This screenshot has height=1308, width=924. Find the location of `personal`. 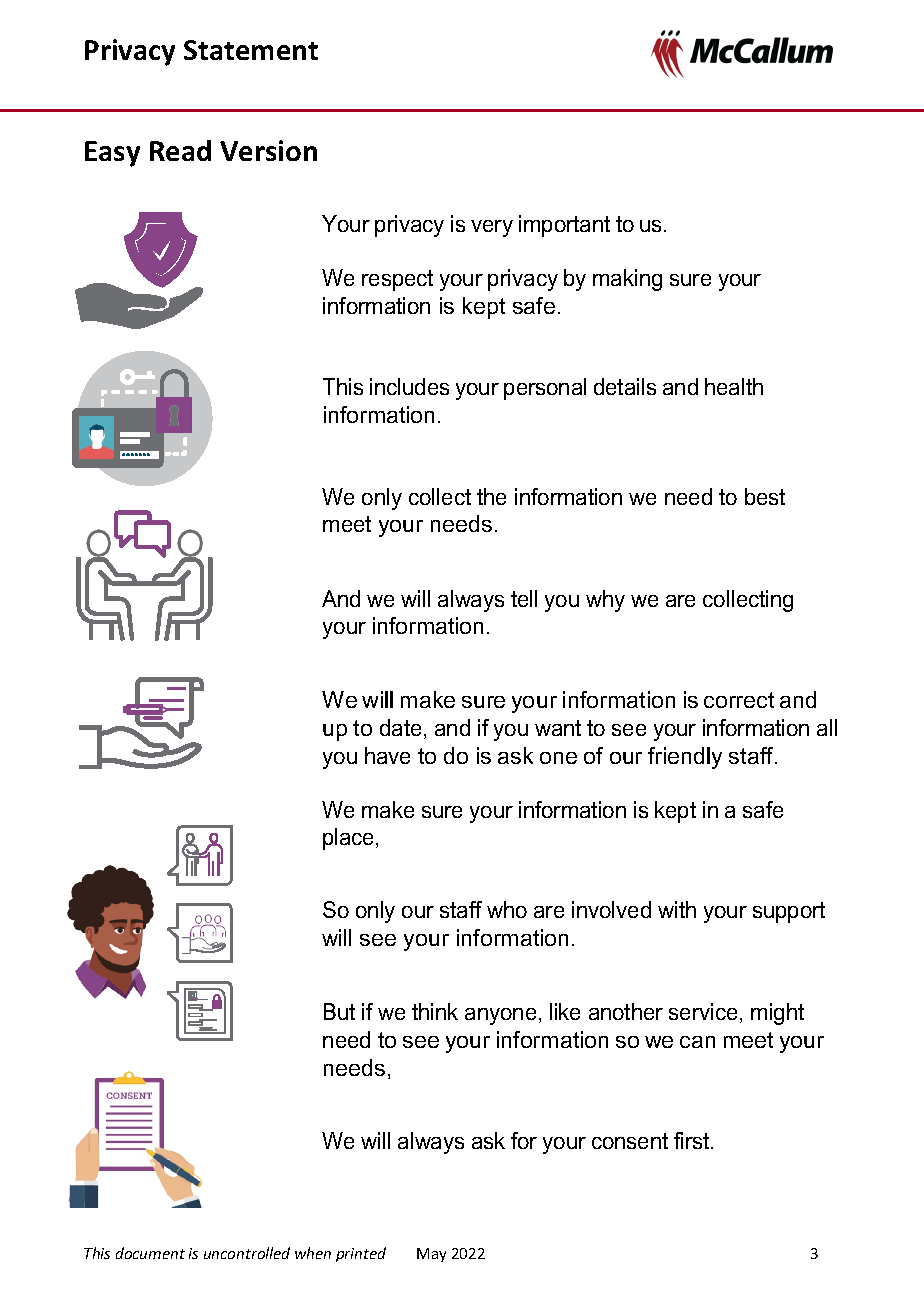

personal is located at coordinates (545, 389).
